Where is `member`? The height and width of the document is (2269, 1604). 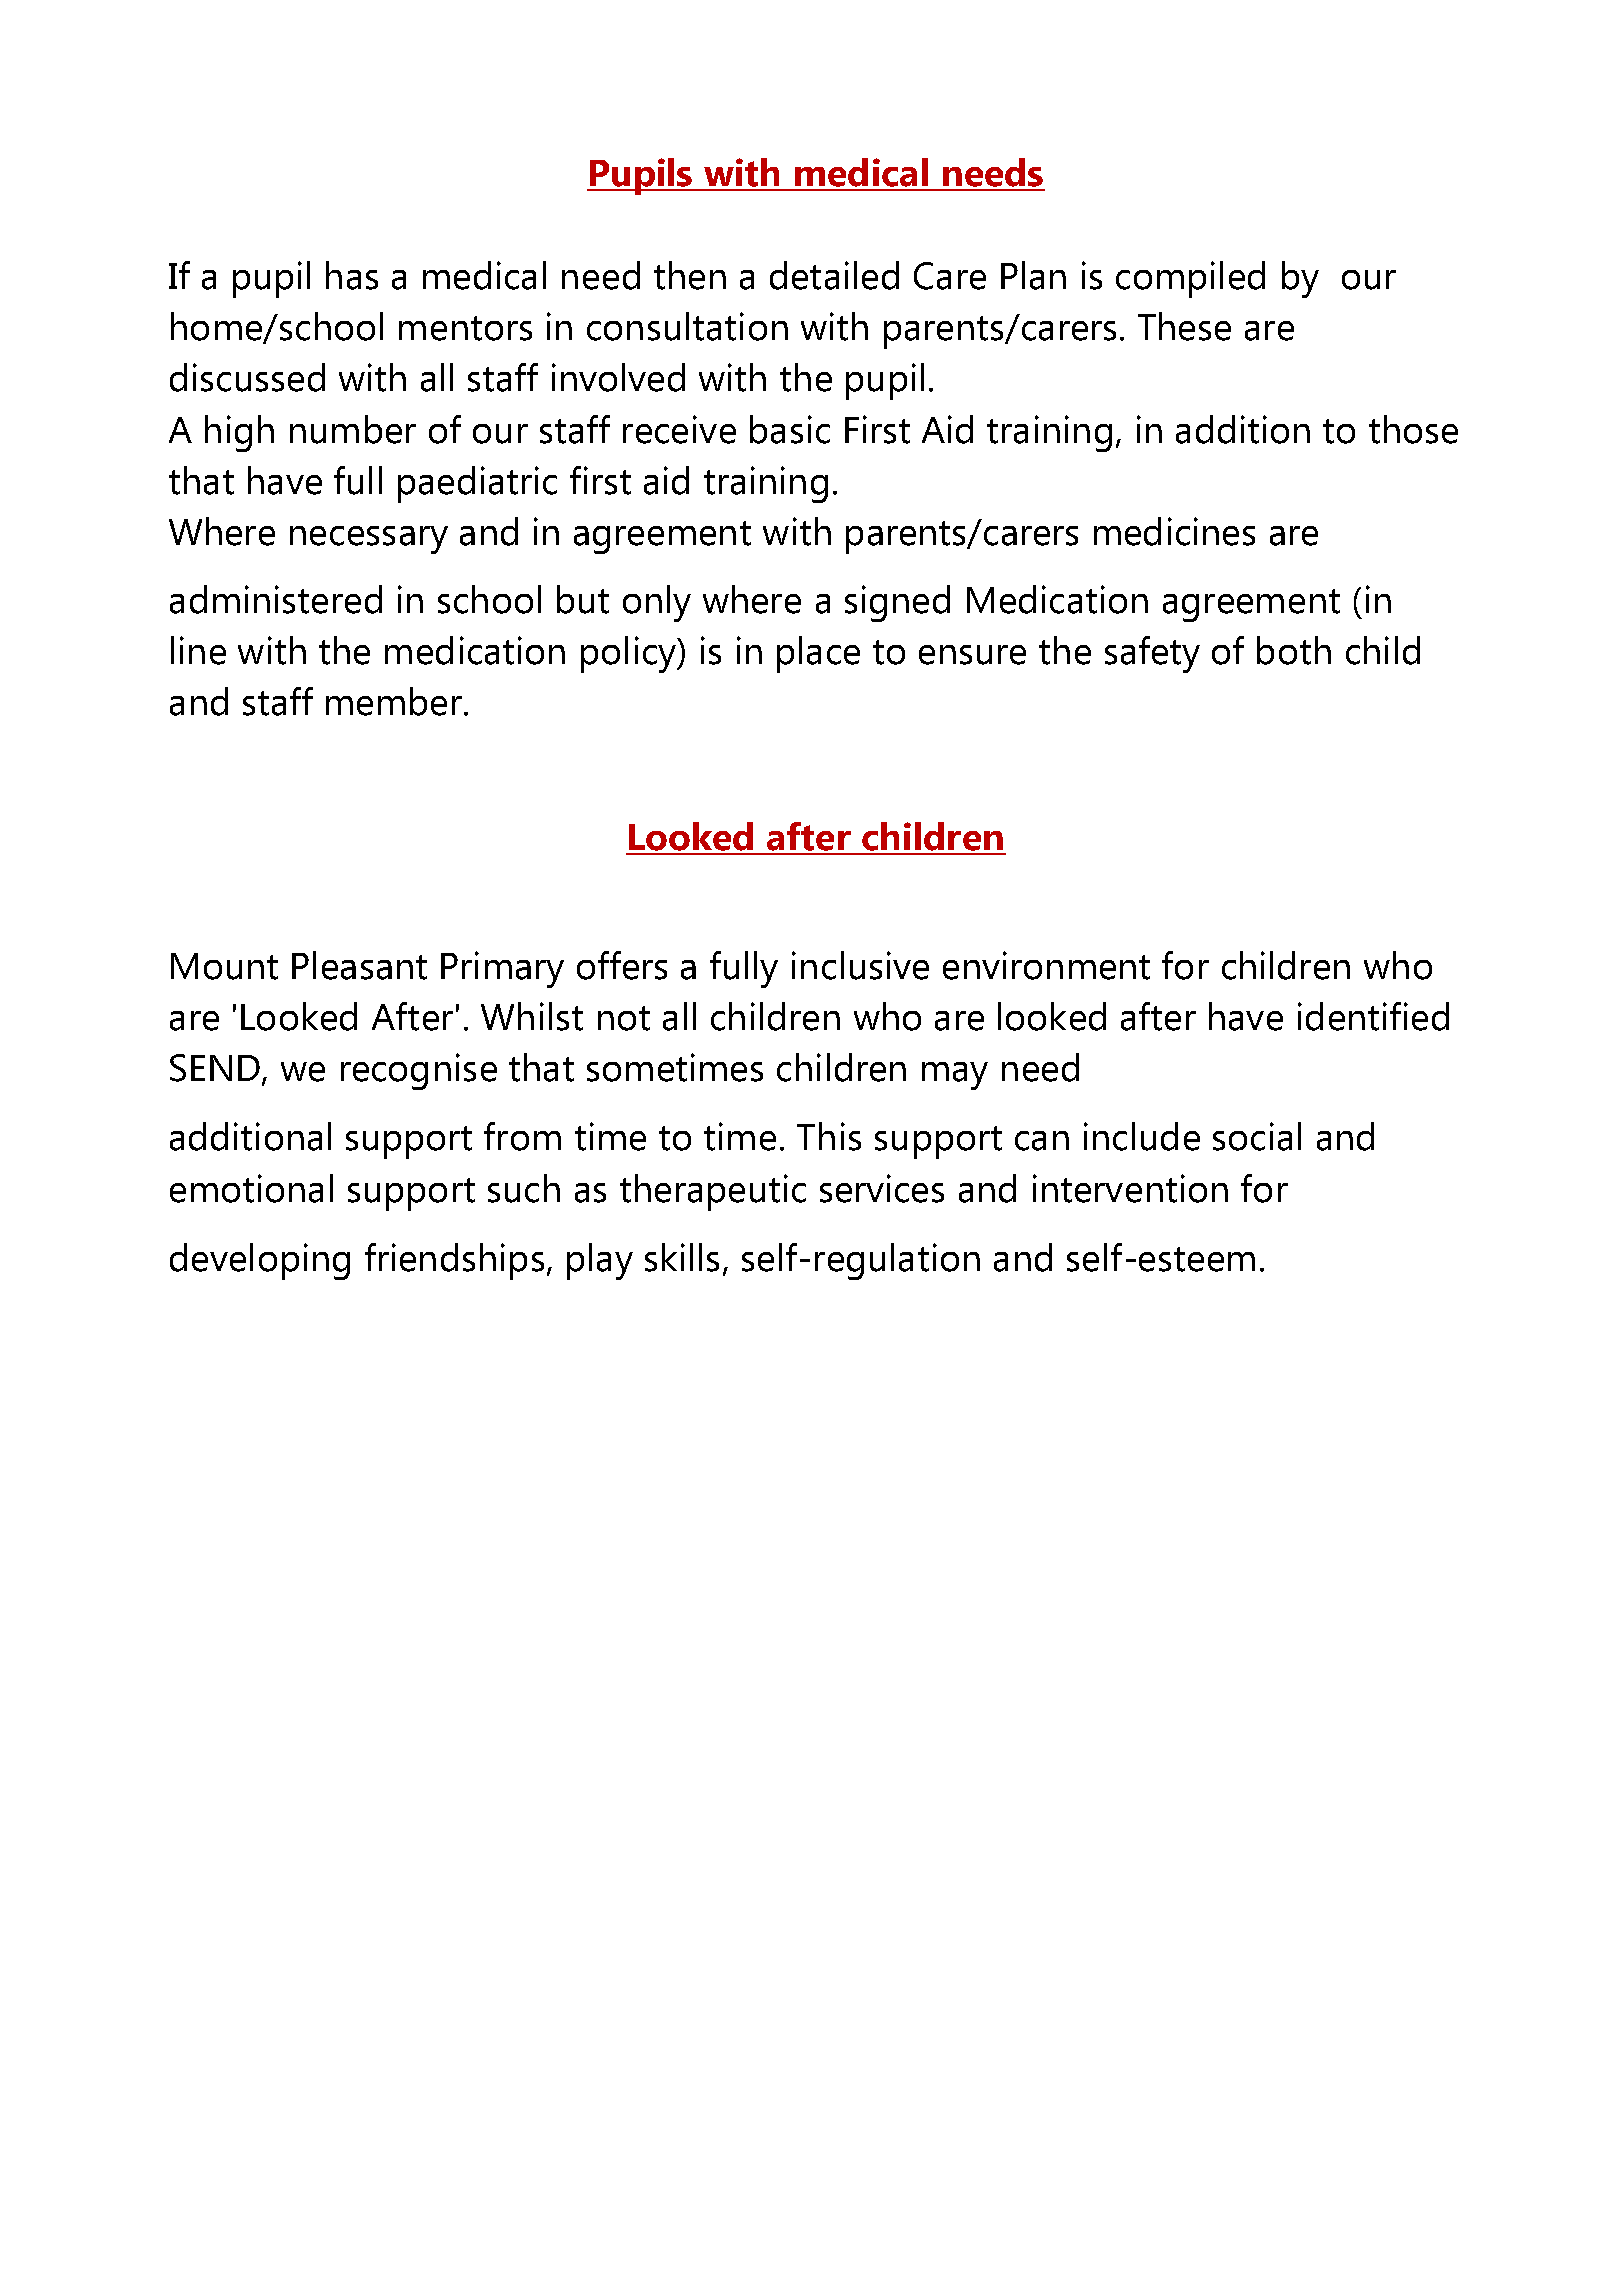 member is located at coordinates (395, 701).
